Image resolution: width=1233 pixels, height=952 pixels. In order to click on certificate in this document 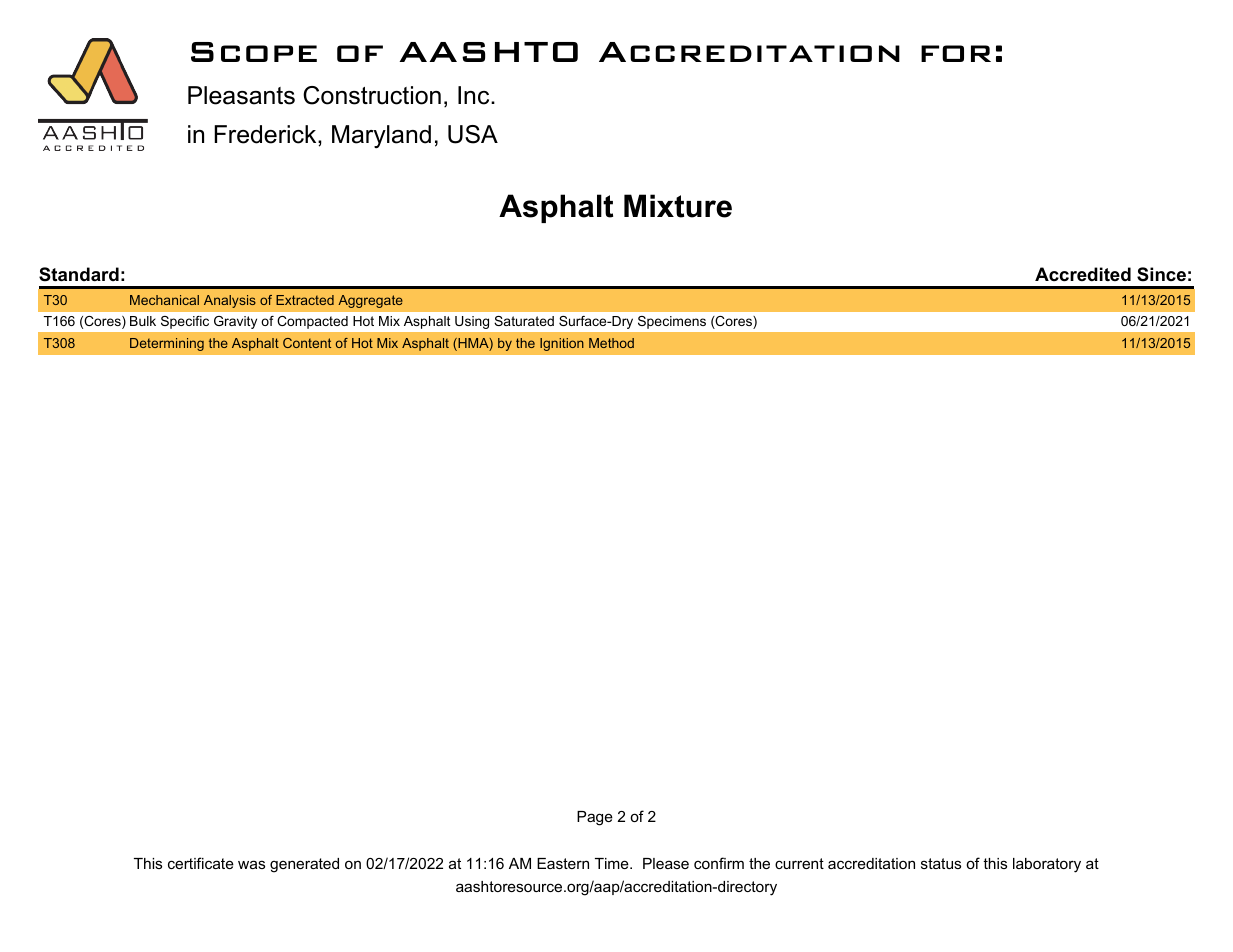, I will do `click(201, 863)`.
